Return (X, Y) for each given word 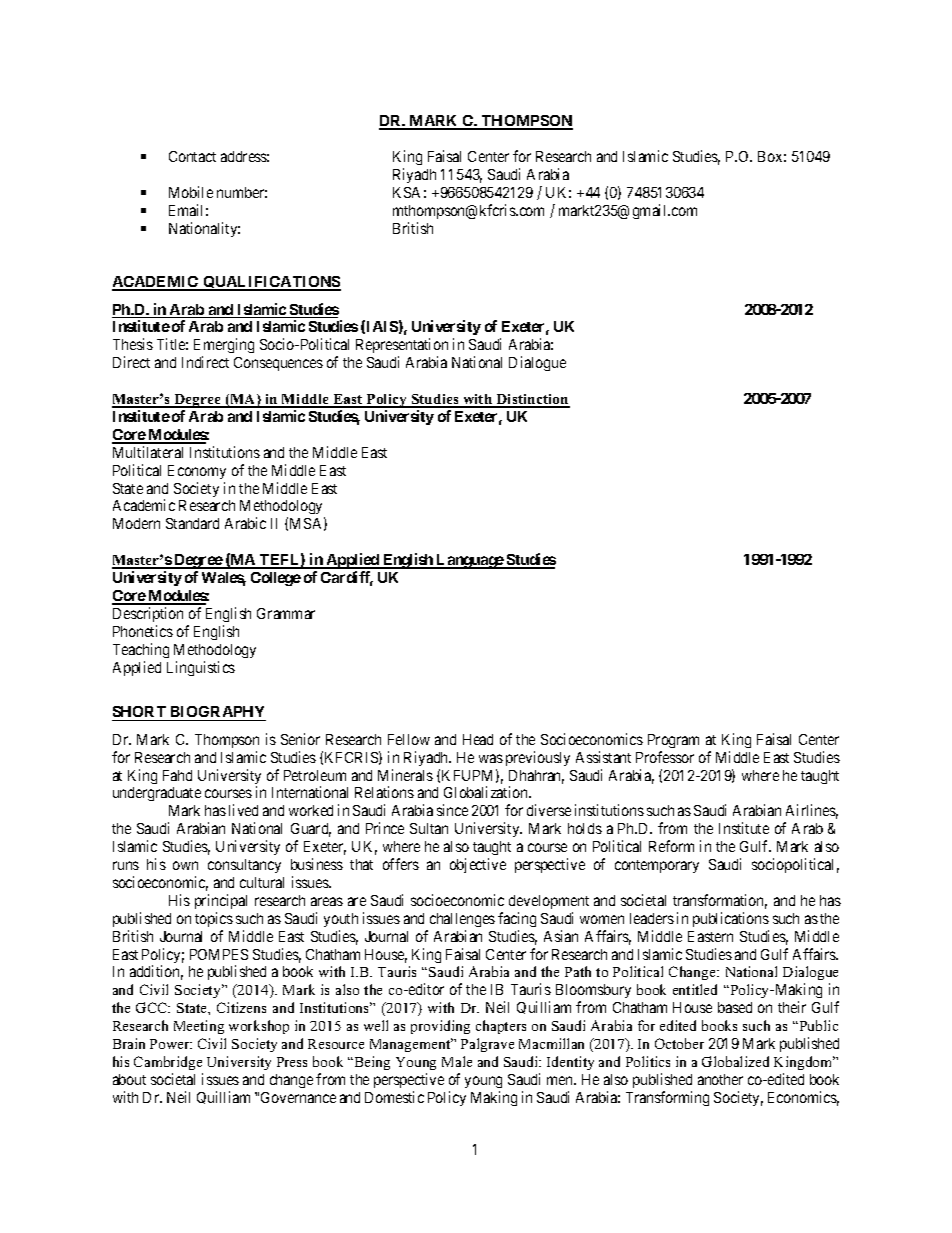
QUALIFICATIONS (271, 283)
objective (478, 865)
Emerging (224, 347)
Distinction (532, 400)
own (185, 865)
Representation (402, 347)
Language (470, 561)
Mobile (191, 192)
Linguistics (201, 668)
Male (457, 1061)
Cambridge (168, 1063)
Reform (671, 846)
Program (673, 741)
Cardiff (347, 578)
